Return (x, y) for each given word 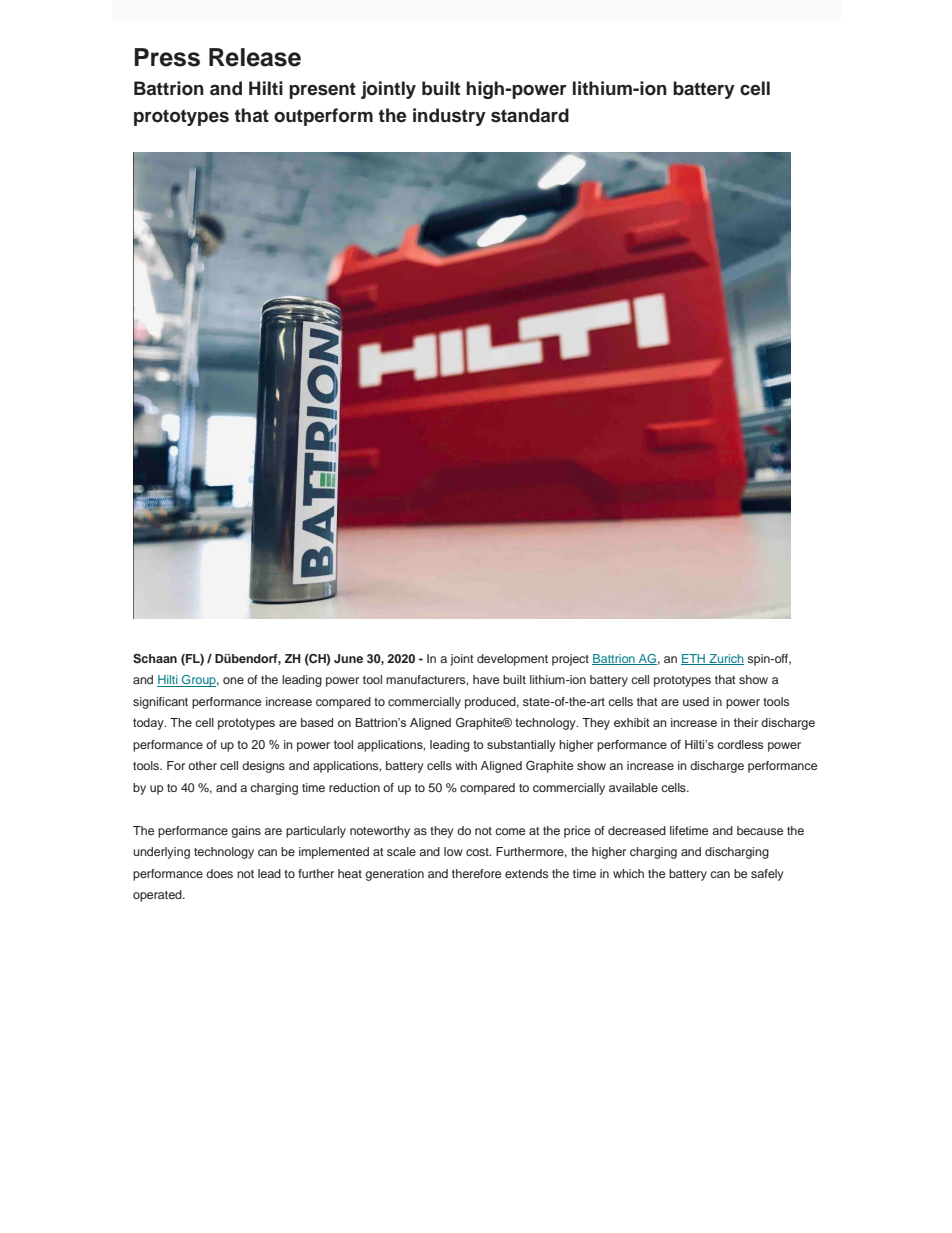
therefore (476, 873)
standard (530, 115)
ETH (694, 659)
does (219, 873)
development (512, 660)
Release (255, 57)
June (348, 658)
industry (449, 117)
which (628, 873)
